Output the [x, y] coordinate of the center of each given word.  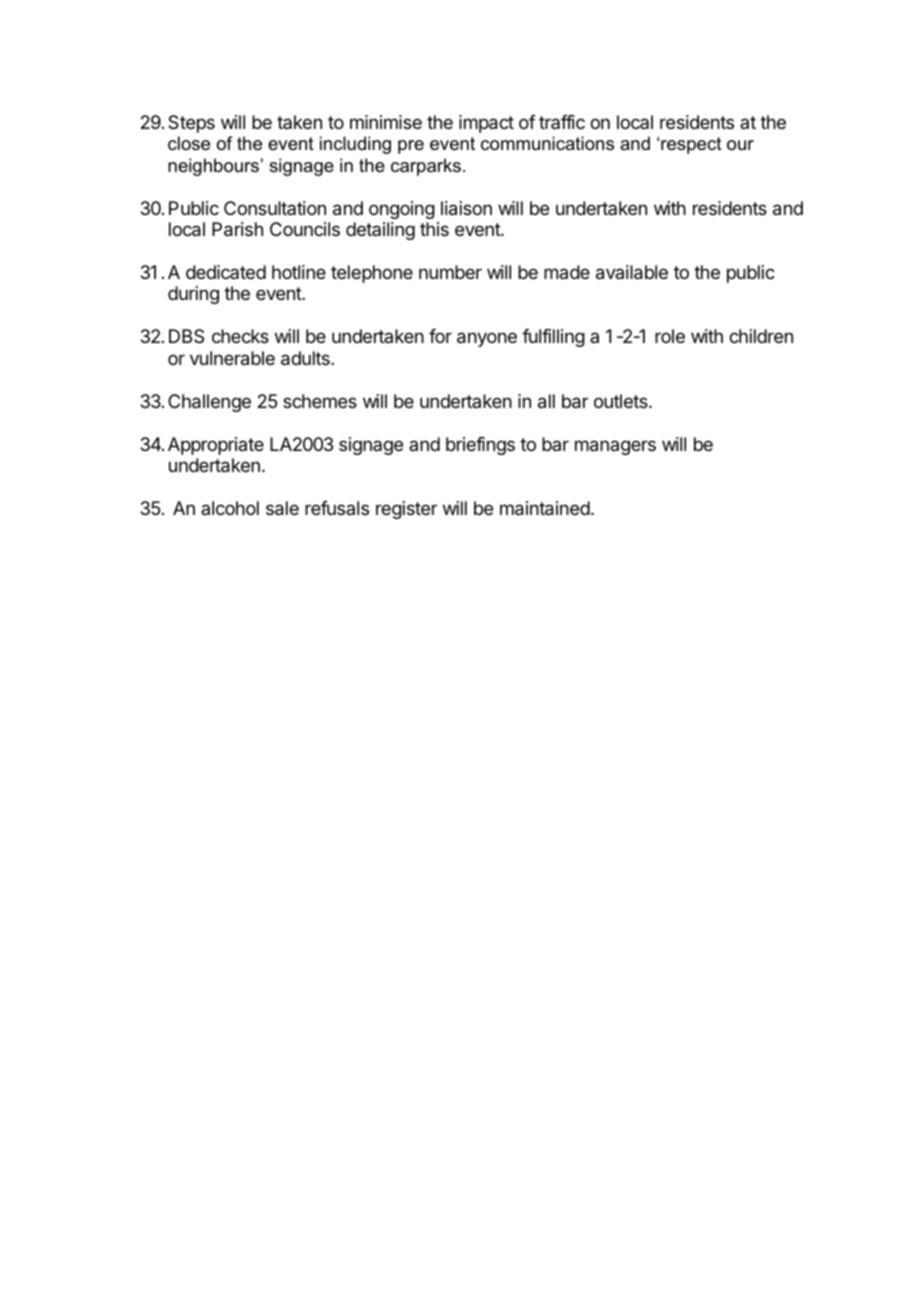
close [189, 143]
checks [240, 336]
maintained [545, 508]
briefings [480, 446]
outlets [622, 401]
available [632, 272]
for [440, 336]
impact [486, 124]
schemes [320, 401]
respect [691, 145]
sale [282, 508]
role [670, 336]
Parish [237, 229]
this [434, 229]
